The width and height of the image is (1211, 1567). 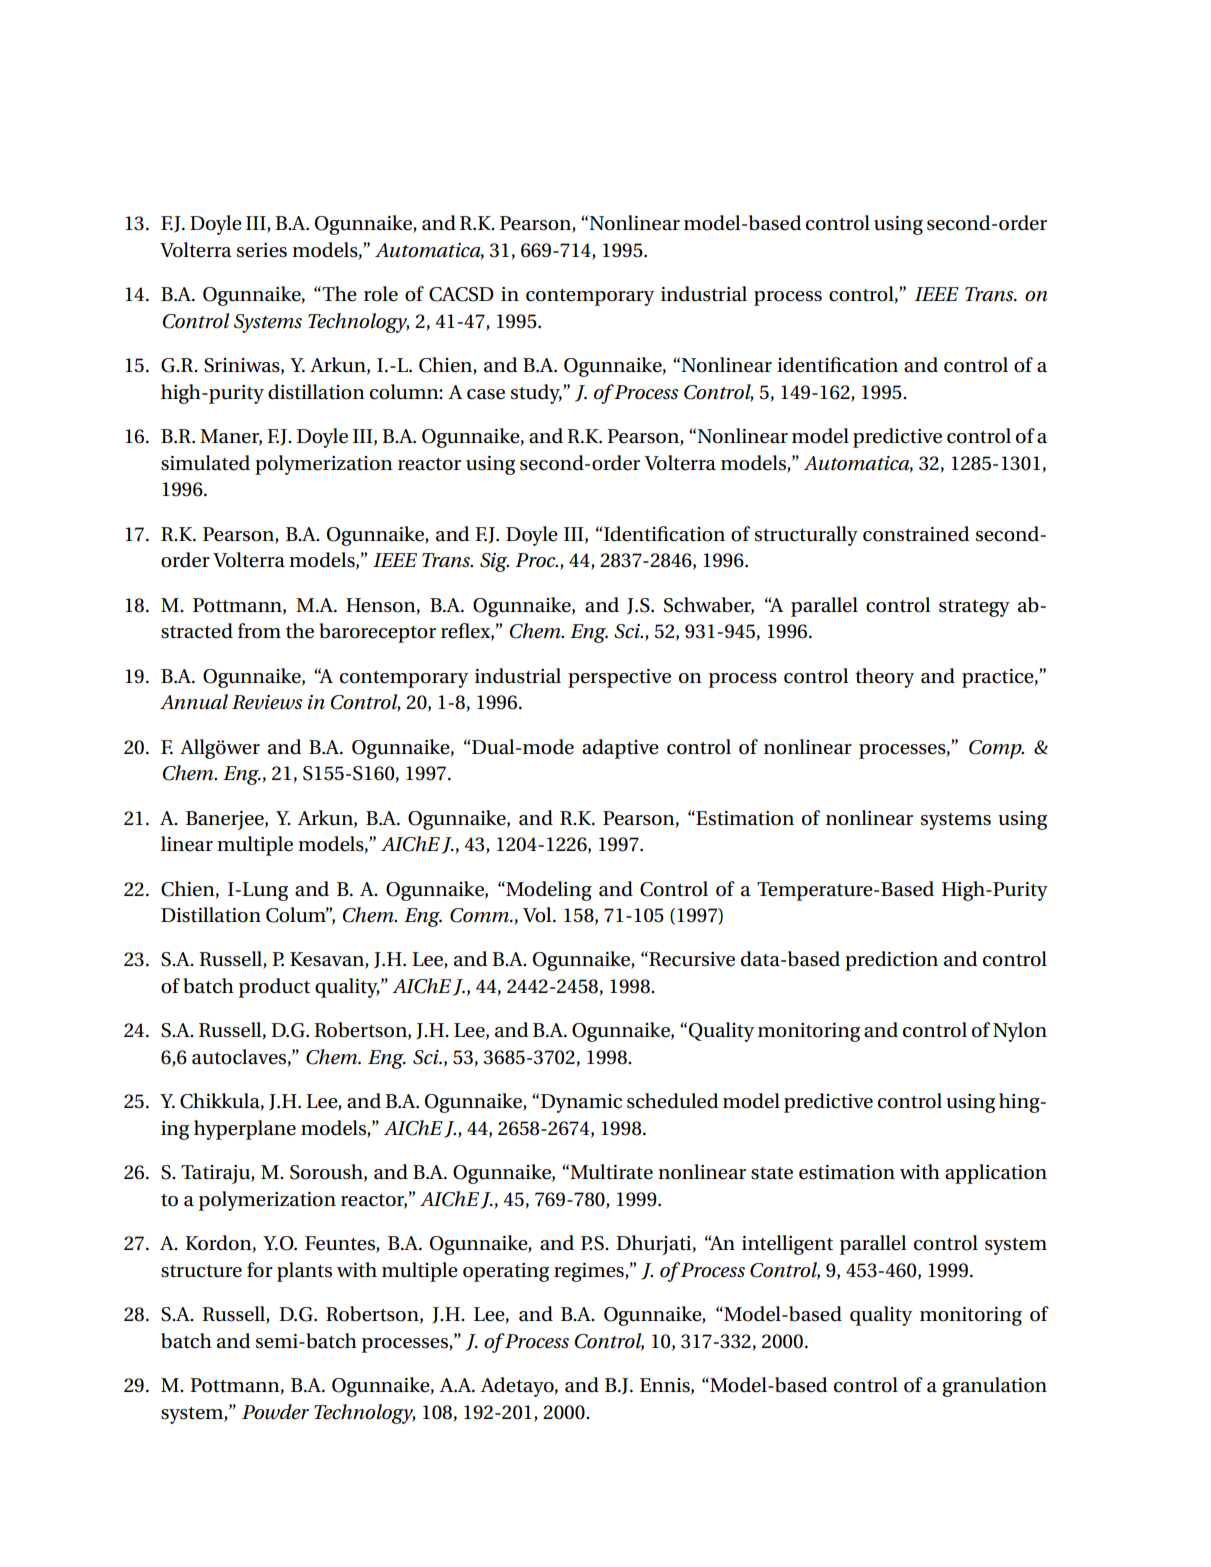 I want to click on structurally, so click(x=806, y=536).
